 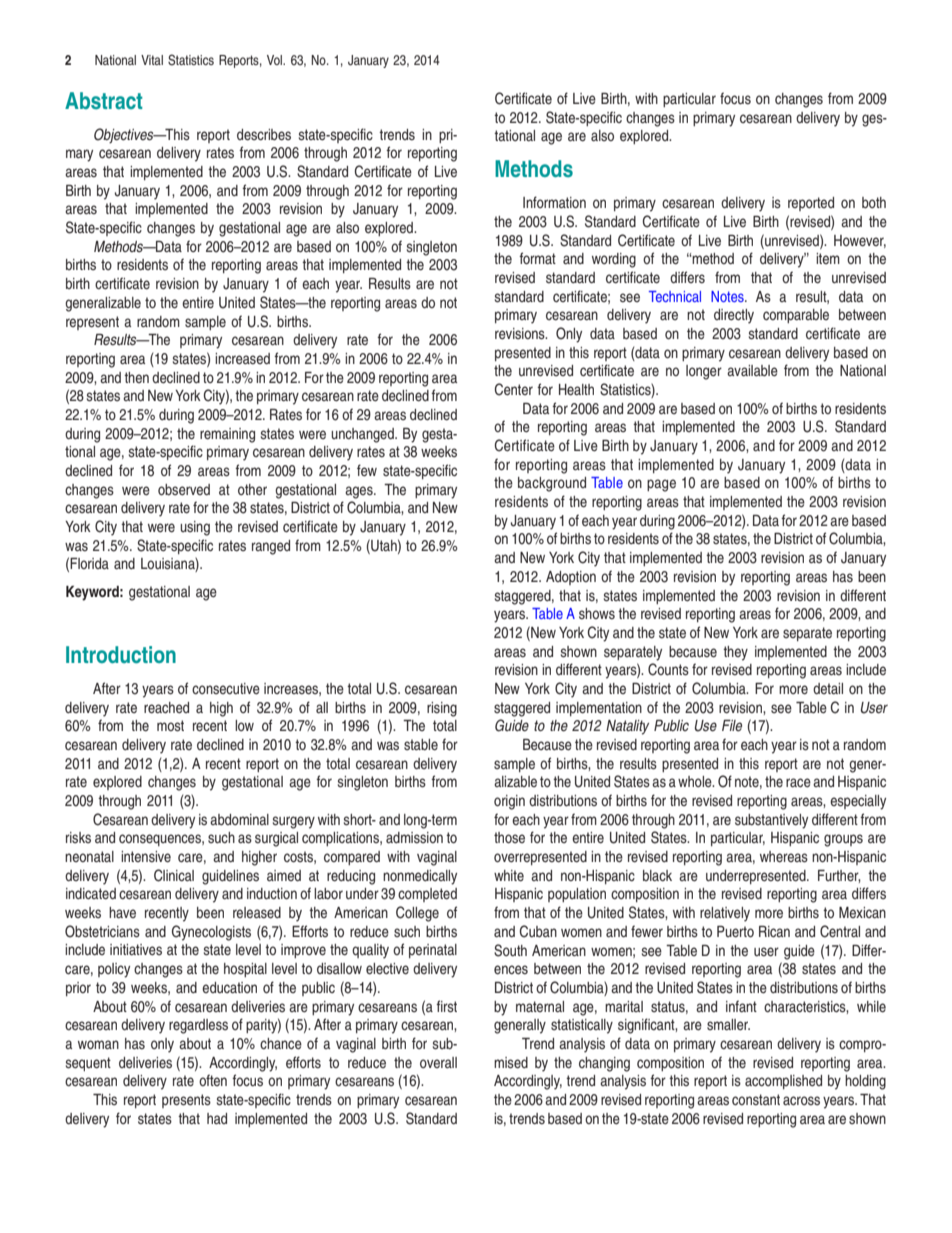 What do you see at coordinates (146, 856) in the document?
I see `intensive` at bounding box center [146, 856].
